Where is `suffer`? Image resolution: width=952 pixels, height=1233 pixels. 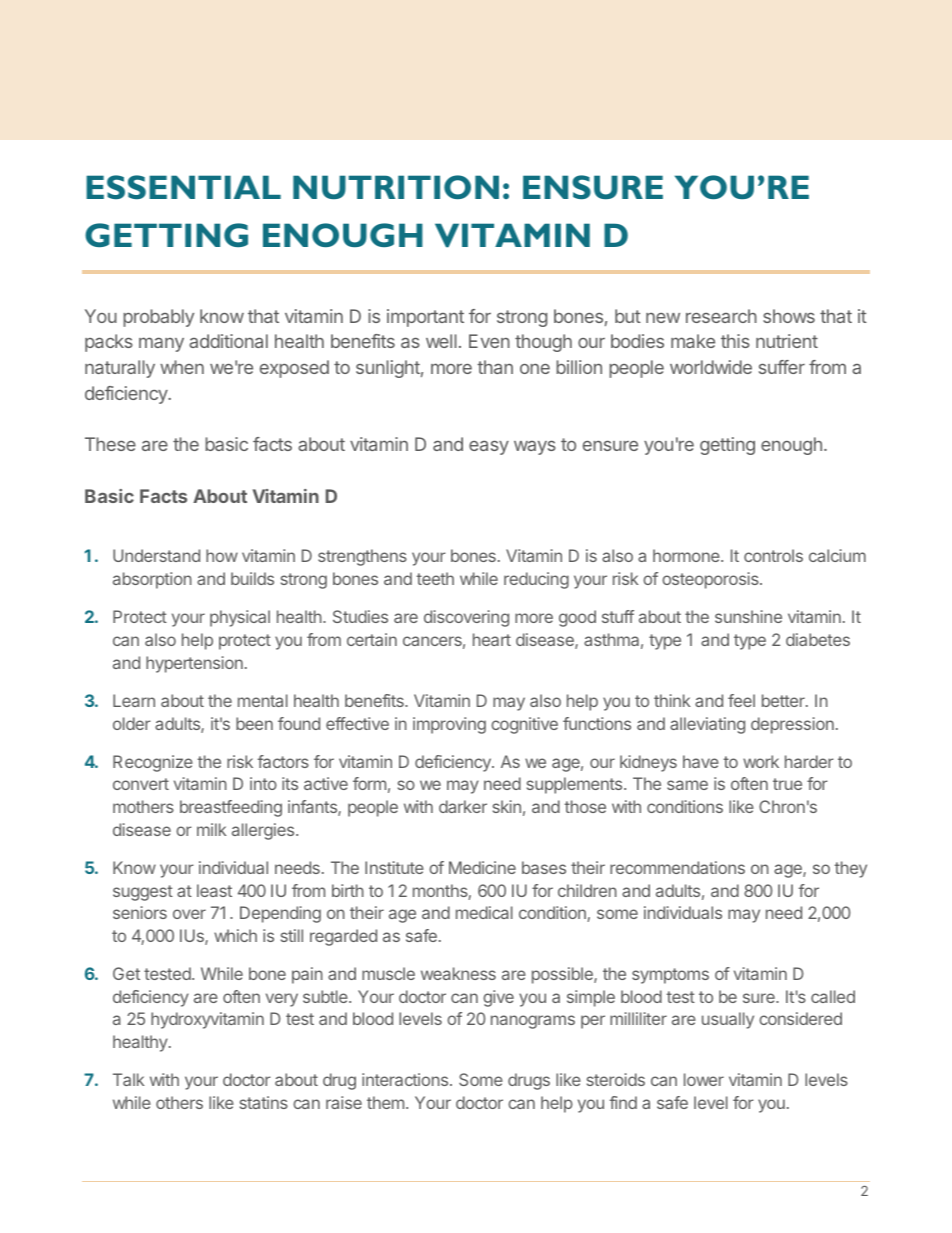 suffer is located at coordinates (782, 367).
